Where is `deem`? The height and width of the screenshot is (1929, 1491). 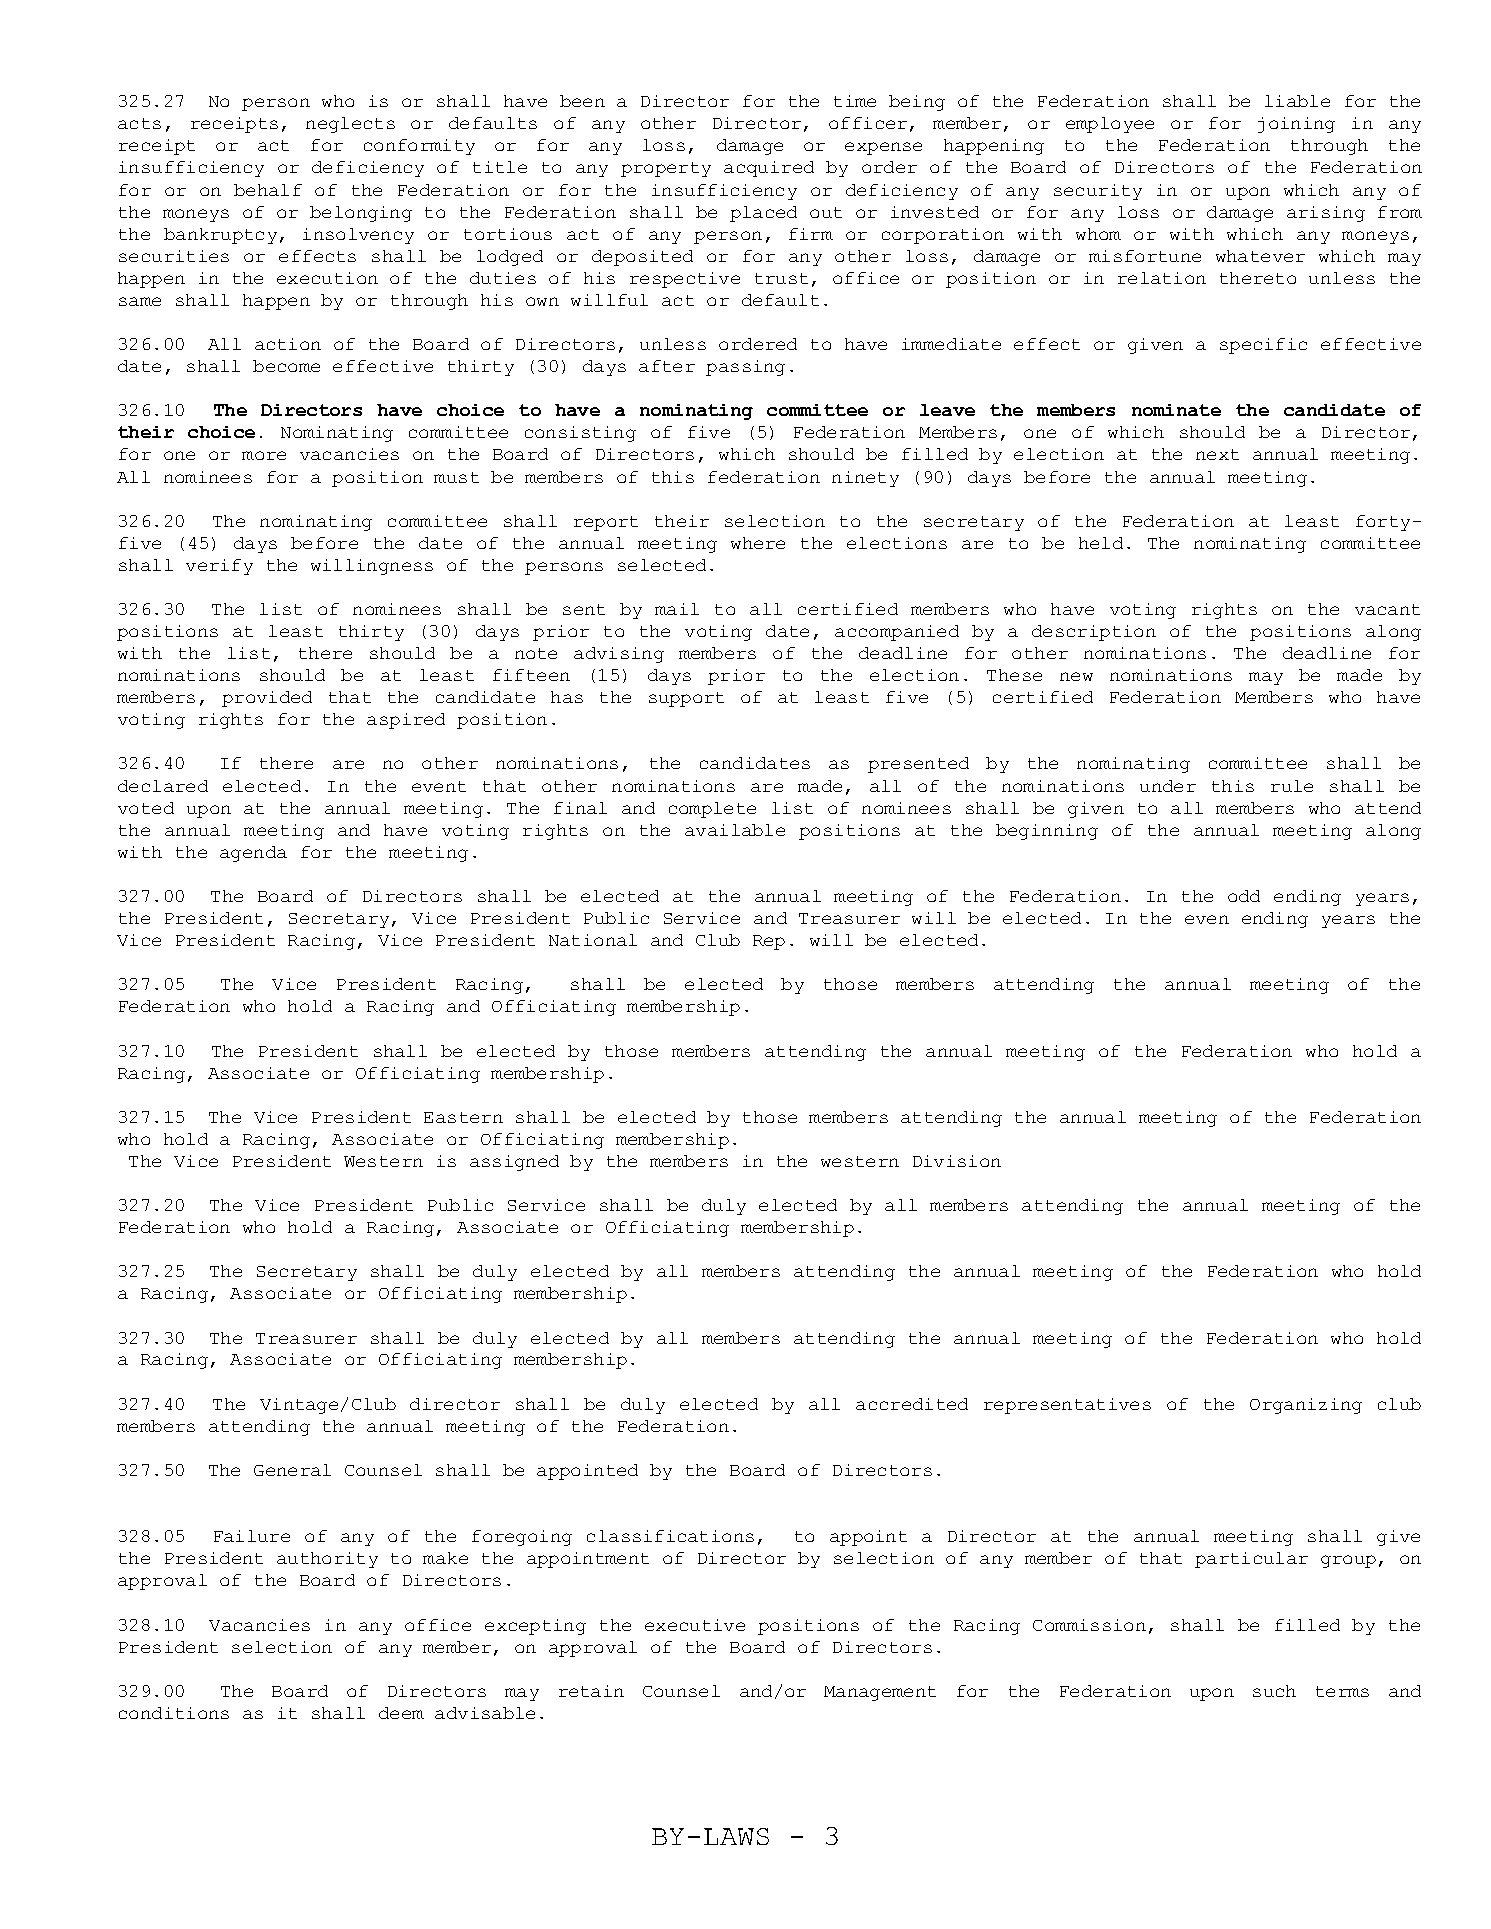
deem is located at coordinates (401, 1713).
